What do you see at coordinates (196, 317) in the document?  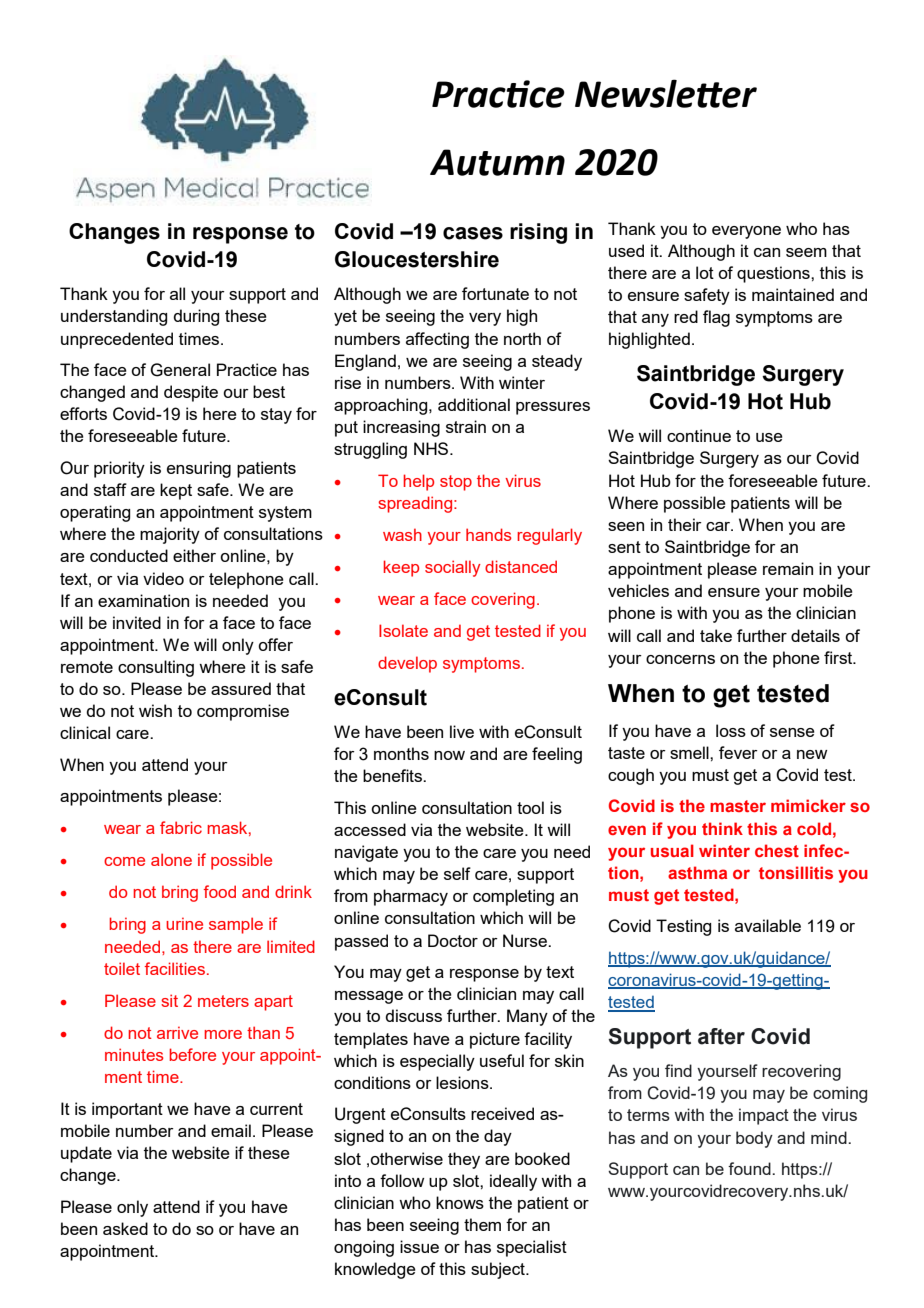 I see `during` at bounding box center [196, 317].
